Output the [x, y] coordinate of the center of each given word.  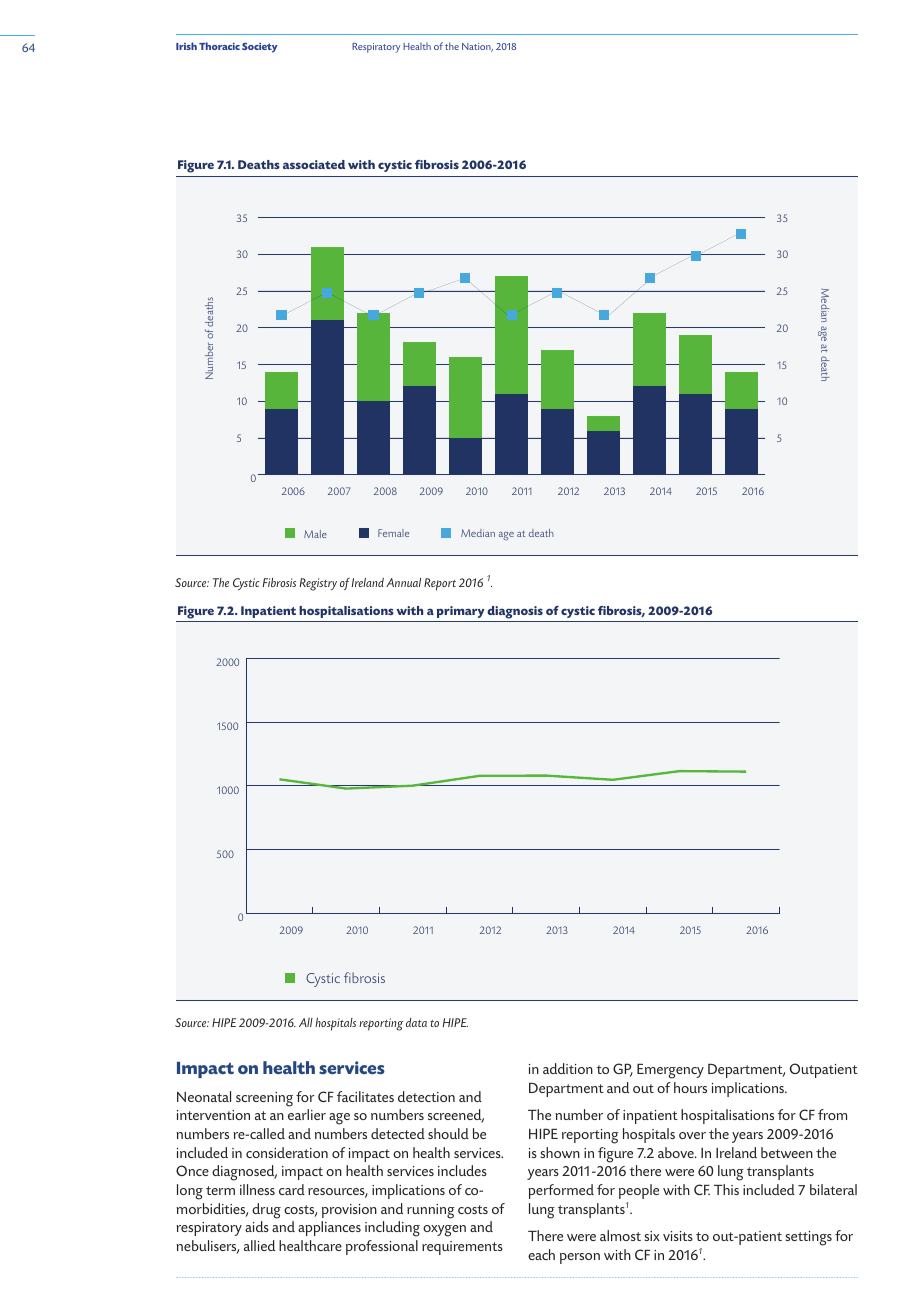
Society [260, 48]
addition [568, 1068]
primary [461, 612]
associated [314, 164]
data [416, 1022]
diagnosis [515, 612]
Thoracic [219, 46]
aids [257, 1226]
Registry [318, 584]
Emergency [670, 1071]
